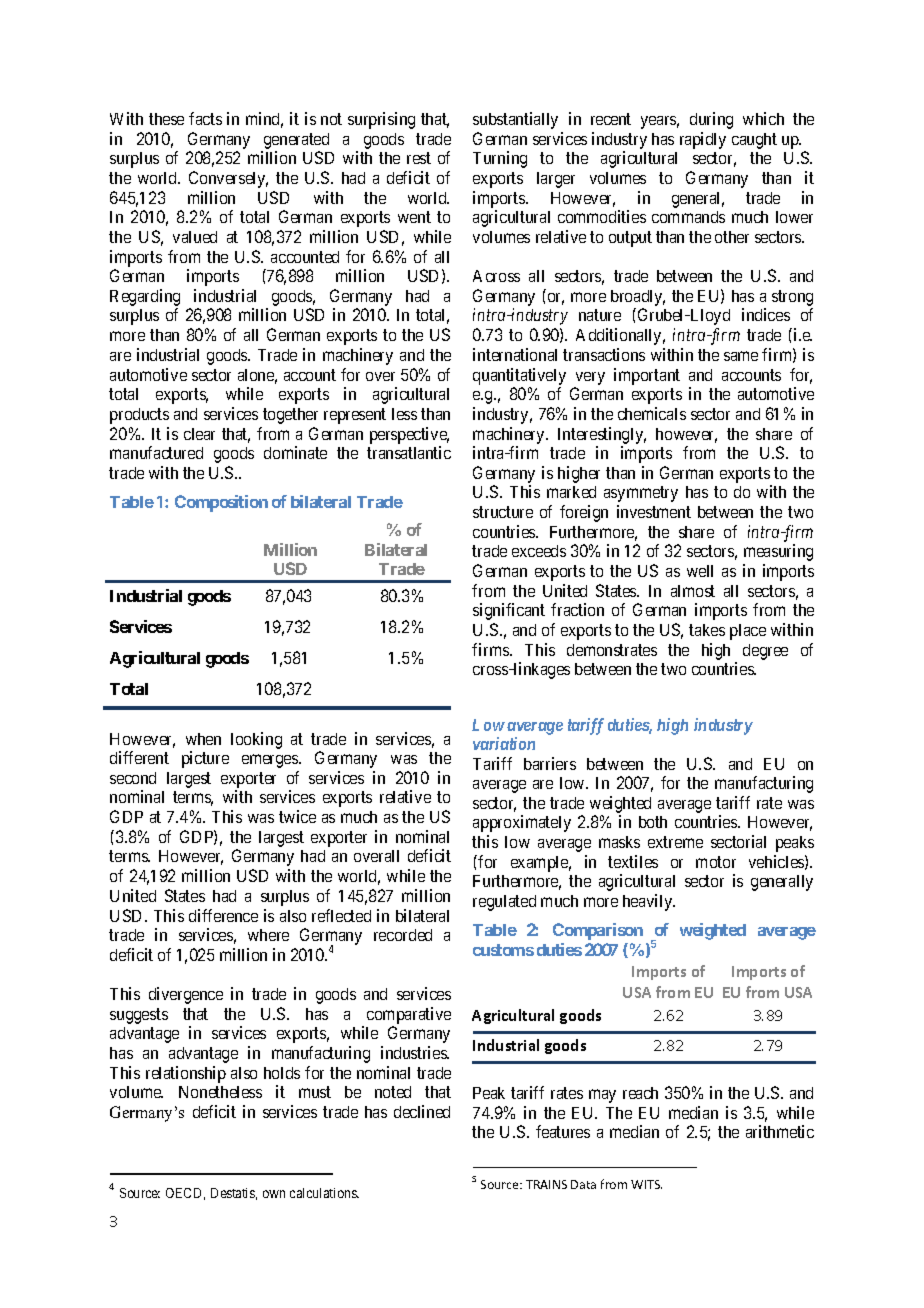 The height and width of the page is (1308, 924). I want to click on own, so click(274, 1194).
